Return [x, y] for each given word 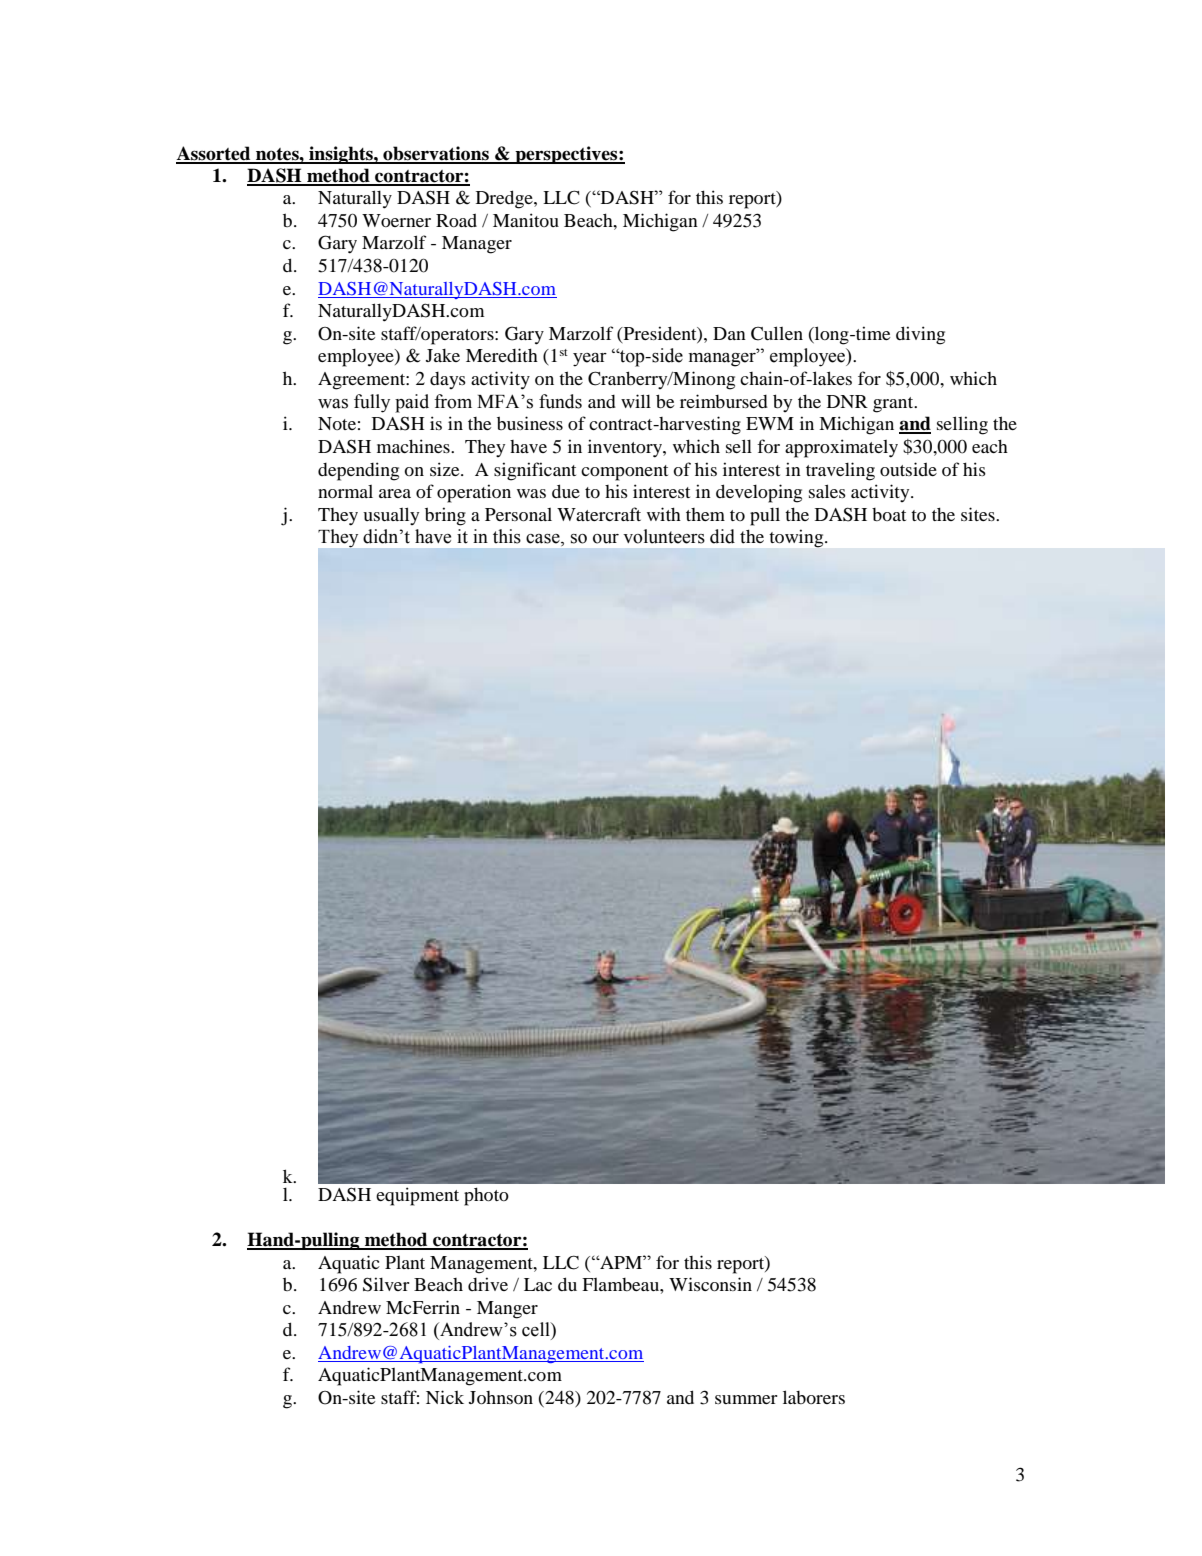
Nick [445, 1397]
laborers [814, 1397]
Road [456, 220]
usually [391, 516]
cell [537, 1329]
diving [920, 335]
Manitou [526, 220]
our [606, 539]
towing [798, 539]
